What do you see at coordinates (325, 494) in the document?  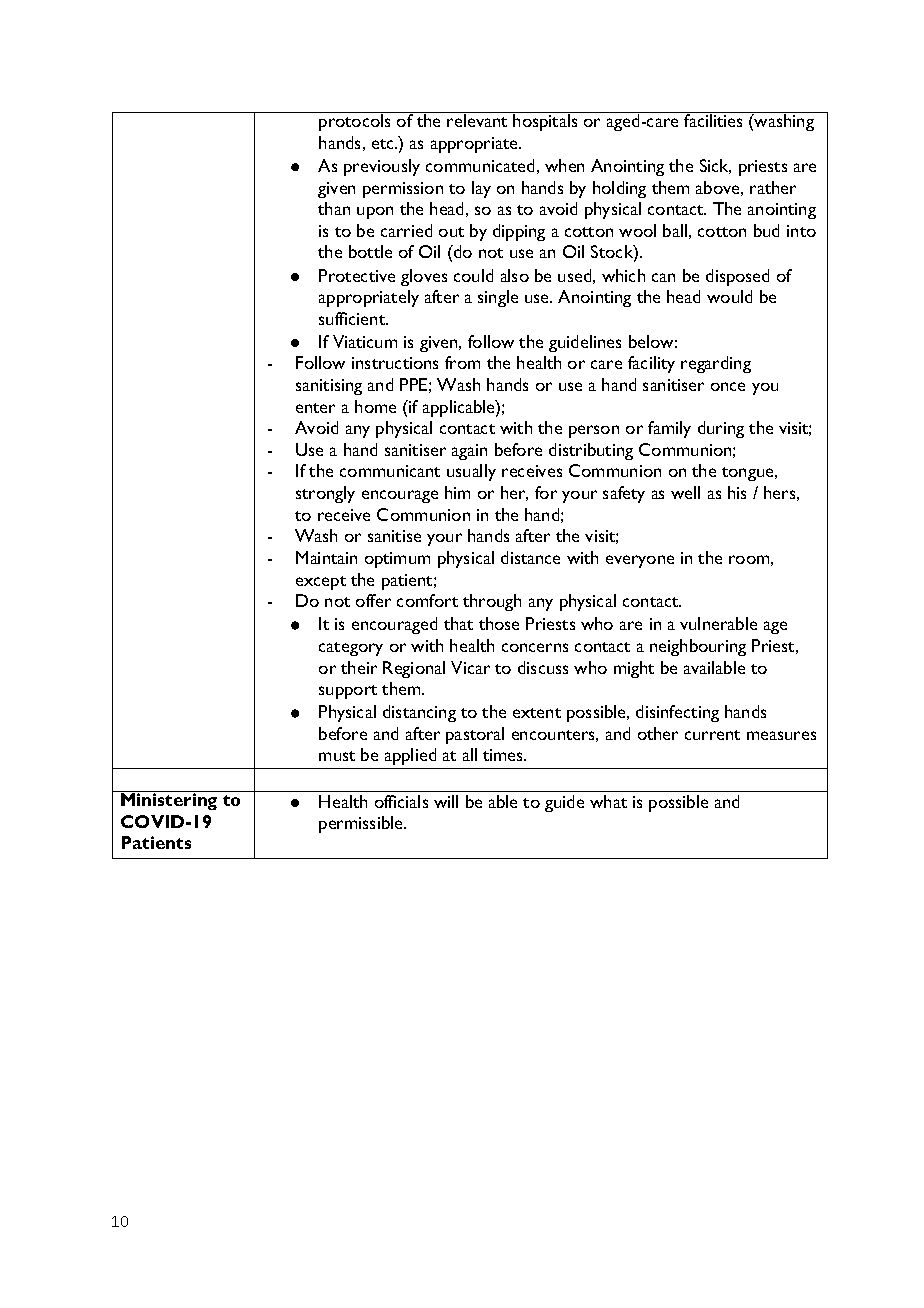 I see `strongly` at bounding box center [325, 494].
